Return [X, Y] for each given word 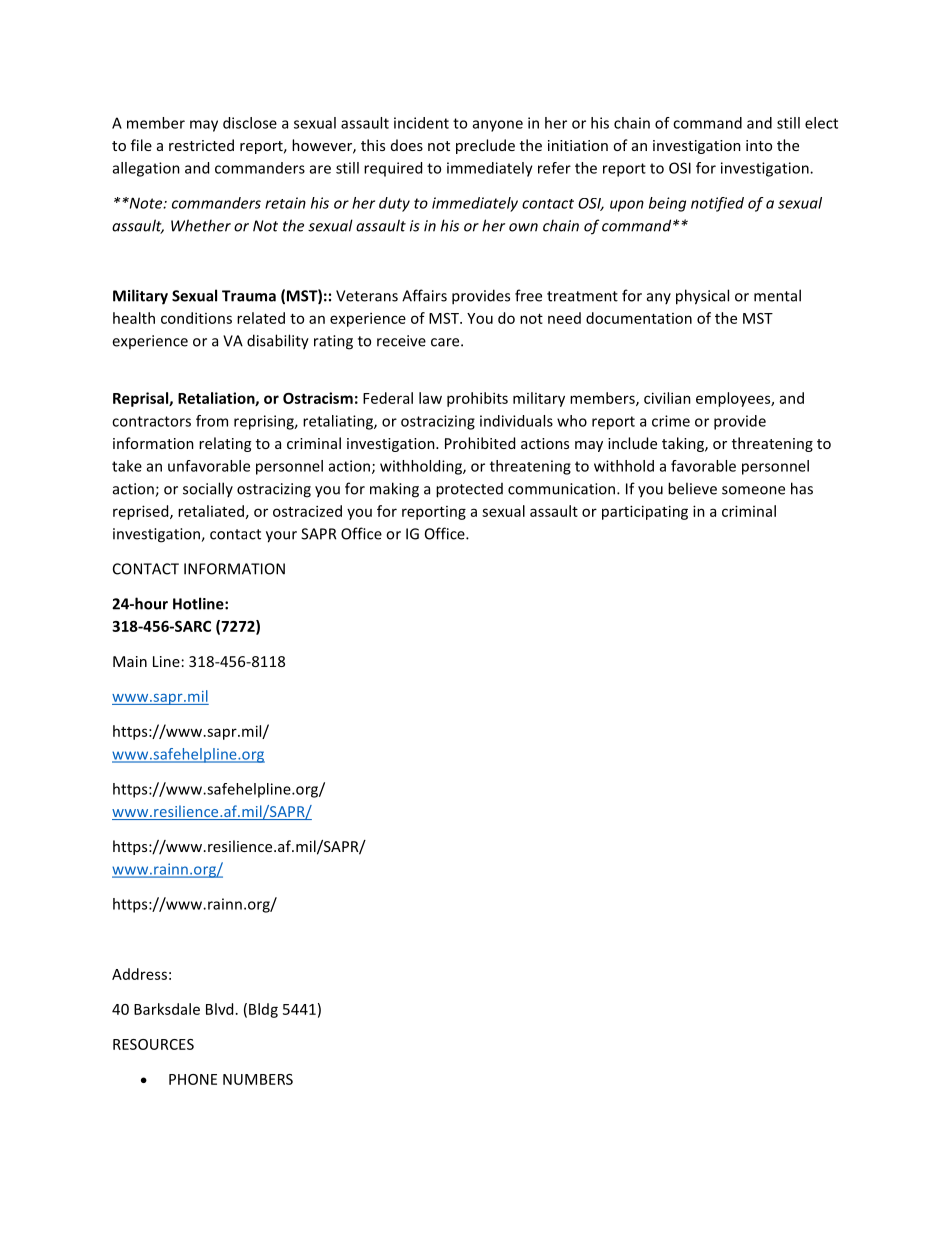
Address [139, 974]
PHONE [193, 1079]
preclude [485, 146]
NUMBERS [258, 1079]
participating [645, 512]
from [212, 421]
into [759, 145]
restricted [201, 145]
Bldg [263, 1010]
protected [469, 490]
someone [753, 490]
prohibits [477, 399]
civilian [667, 398]
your [281, 537]
